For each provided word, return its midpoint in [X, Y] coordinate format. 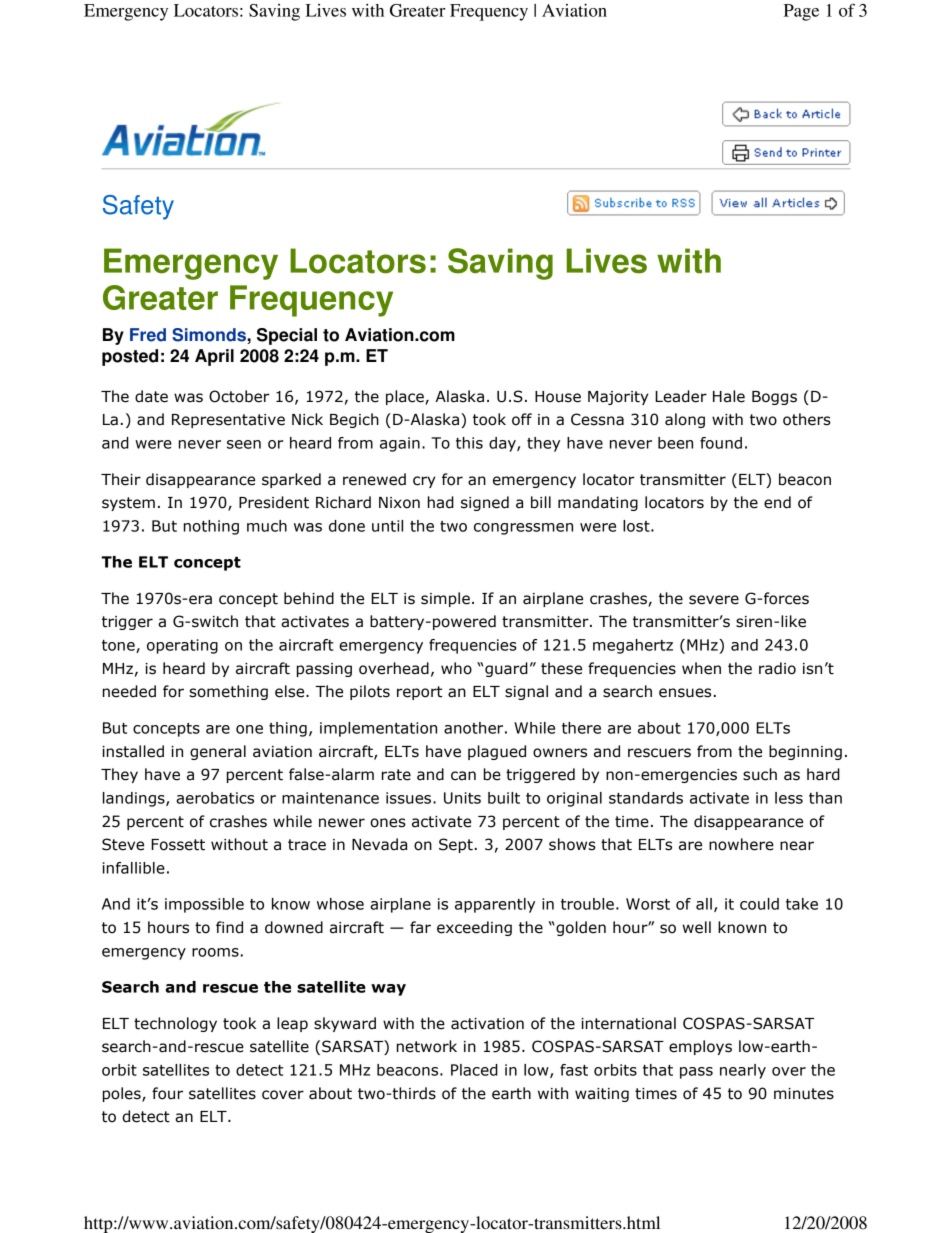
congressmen [523, 529]
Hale [729, 396]
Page [801, 12]
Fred [148, 335]
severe [714, 600]
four [167, 1093]
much [267, 526]
